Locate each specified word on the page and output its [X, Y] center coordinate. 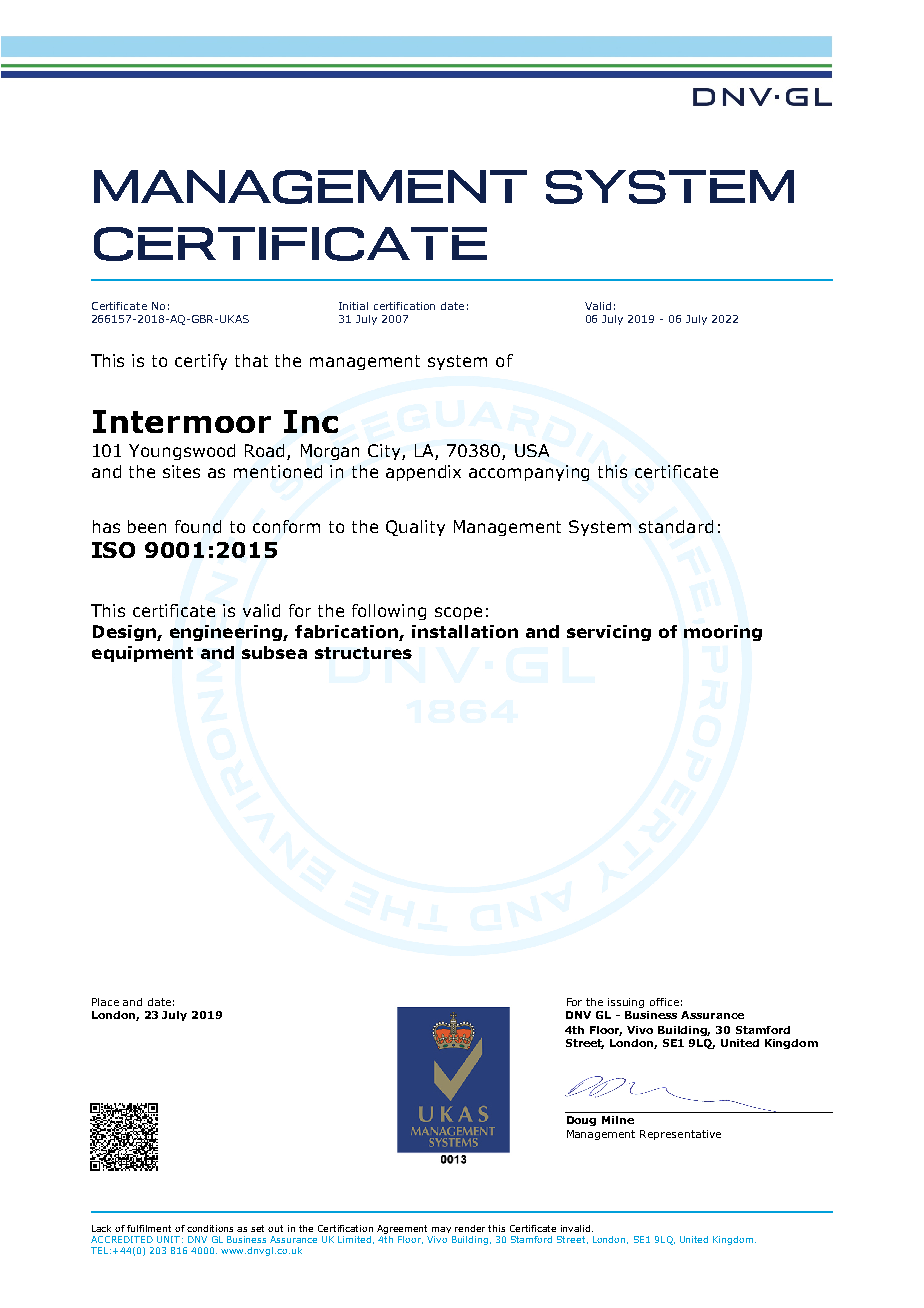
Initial [353, 306]
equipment [142, 654]
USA [532, 450]
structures [363, 653]
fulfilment [149, 1228]
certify [201, 362]
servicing [609, 633]
